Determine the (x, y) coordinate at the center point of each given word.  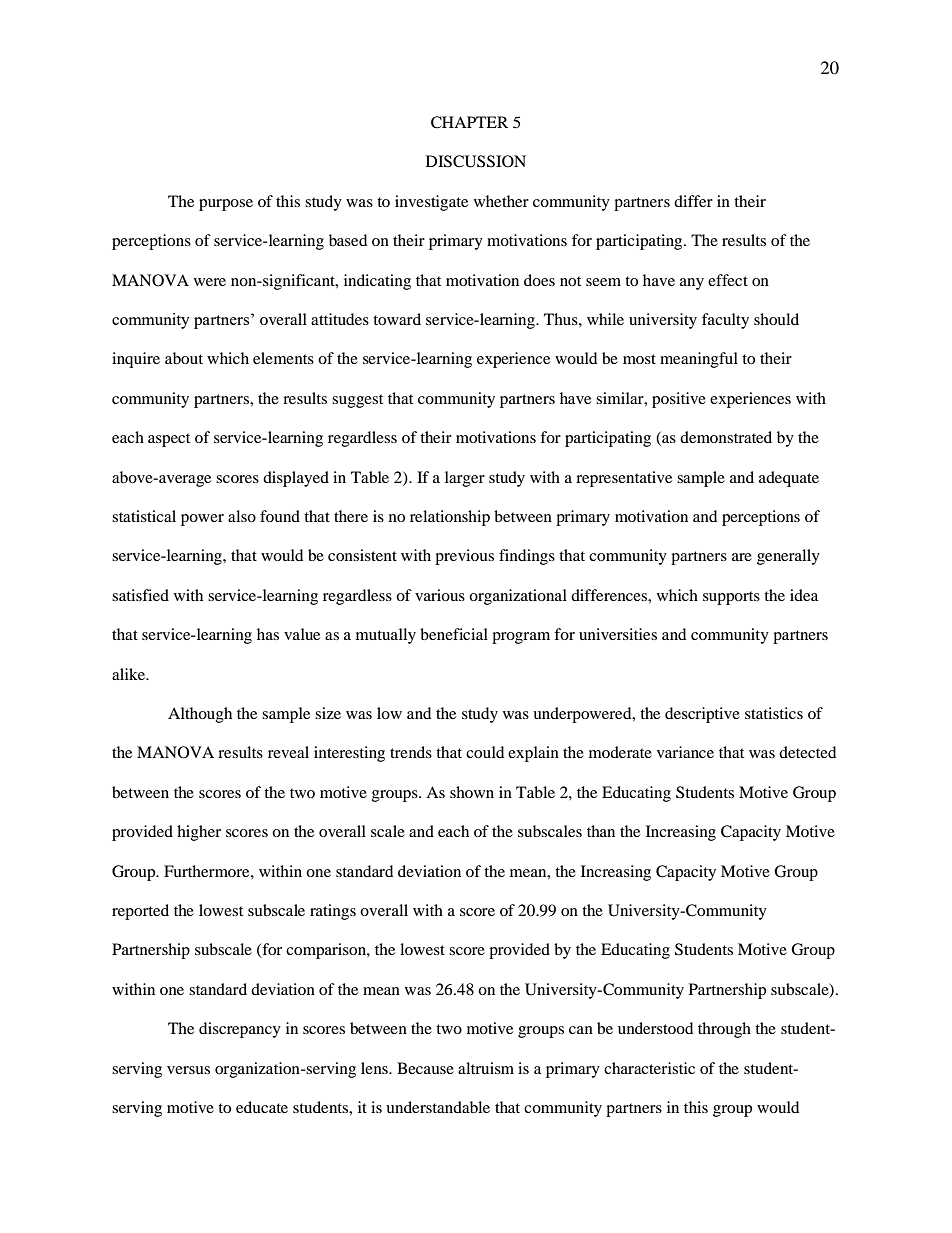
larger (465, 479)
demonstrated (726, 437)
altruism (486, 1068)
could (485, 752)
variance (685, 752)
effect (728, 280)
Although (200, 715)
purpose (226, 205)
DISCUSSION (476, 161)
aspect (169, 440)
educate (262, 1107)
